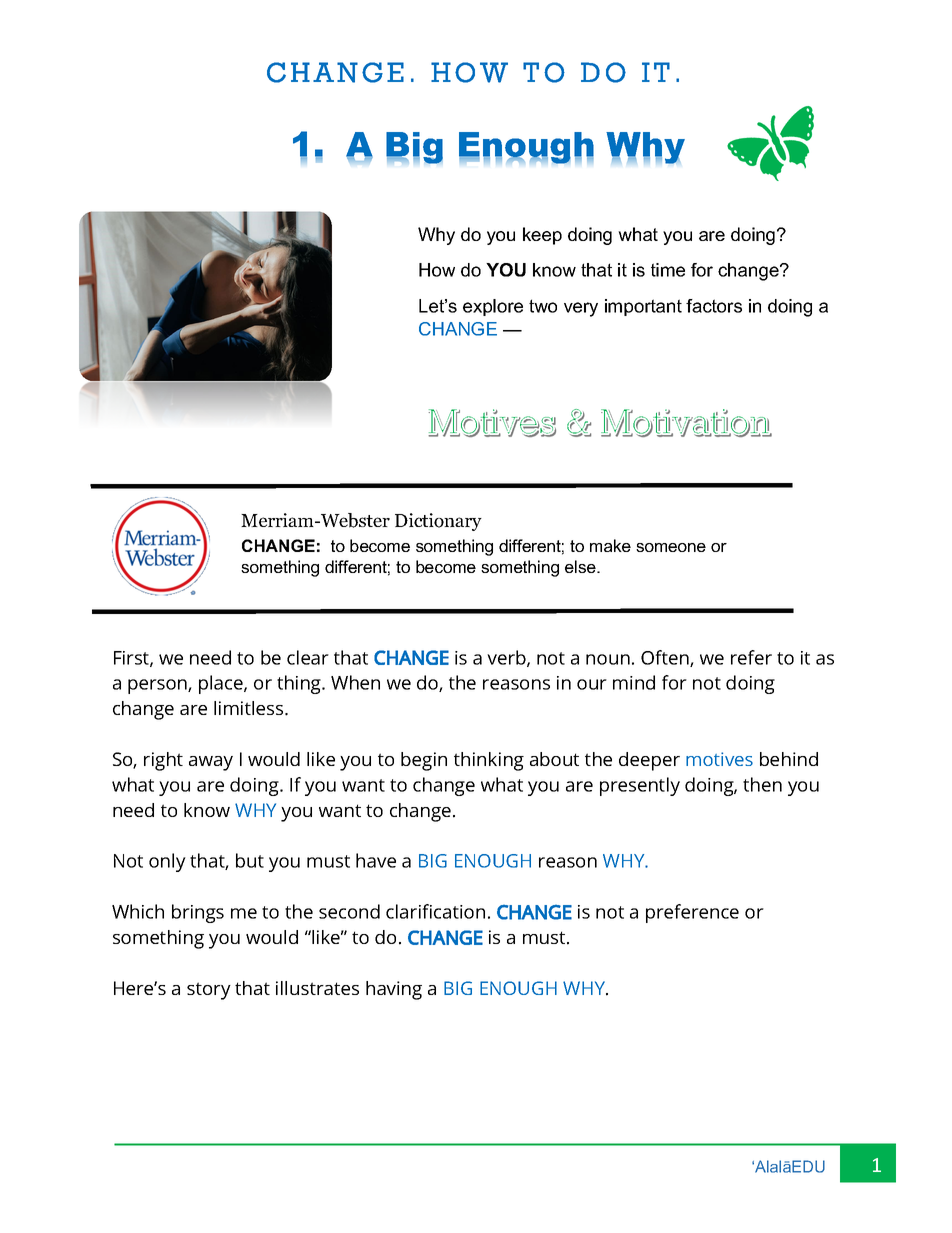 The image size is (952, 1233). Describe the element at coordinates (542, 236) in the screenshot. I see `keep` at that location.
